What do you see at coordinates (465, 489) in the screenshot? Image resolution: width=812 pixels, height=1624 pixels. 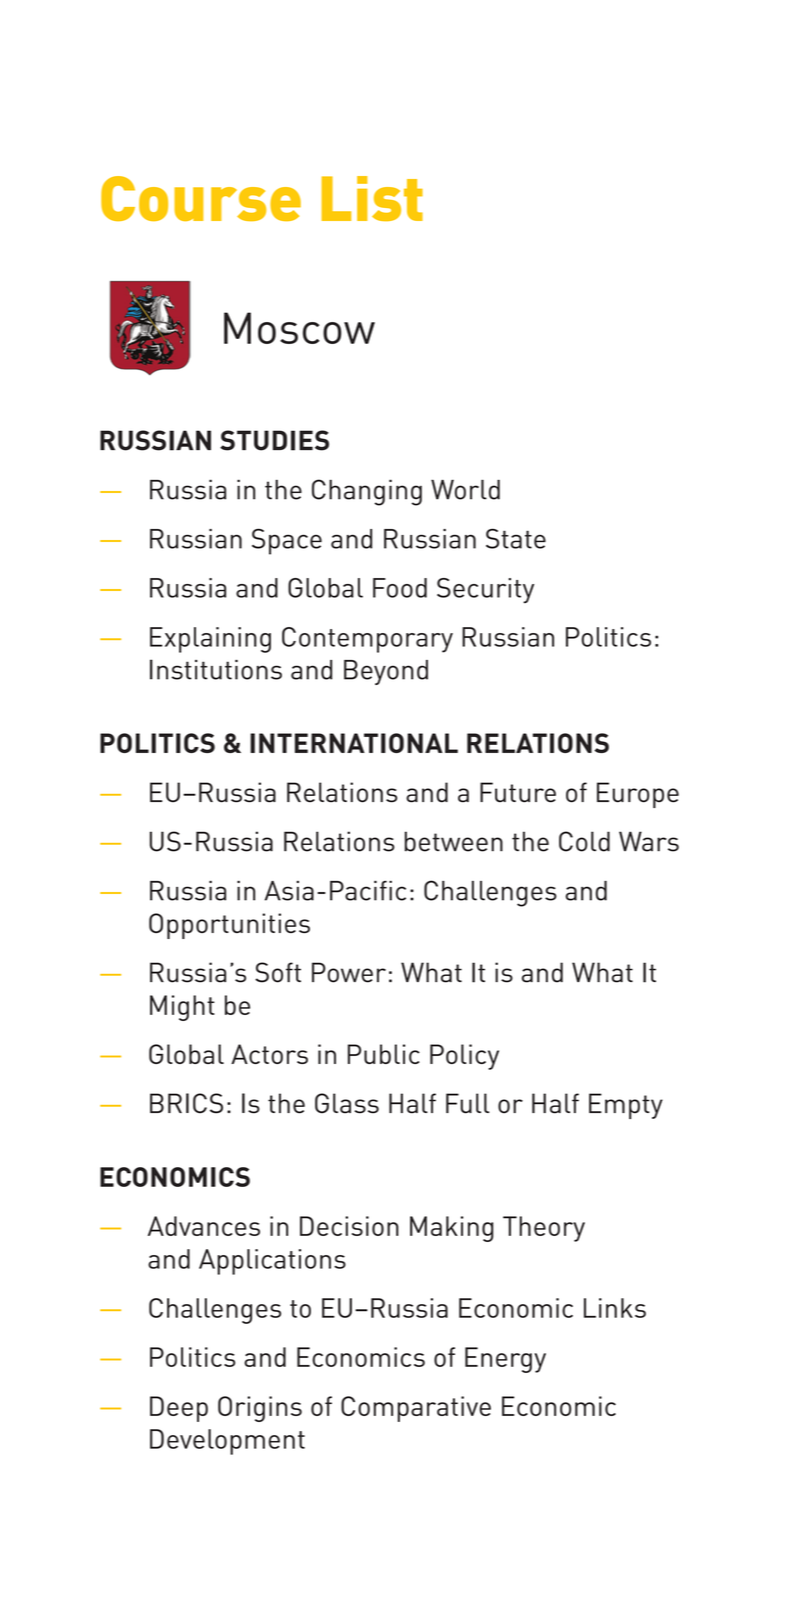 I see `World` at bounding box center [465, 489].
